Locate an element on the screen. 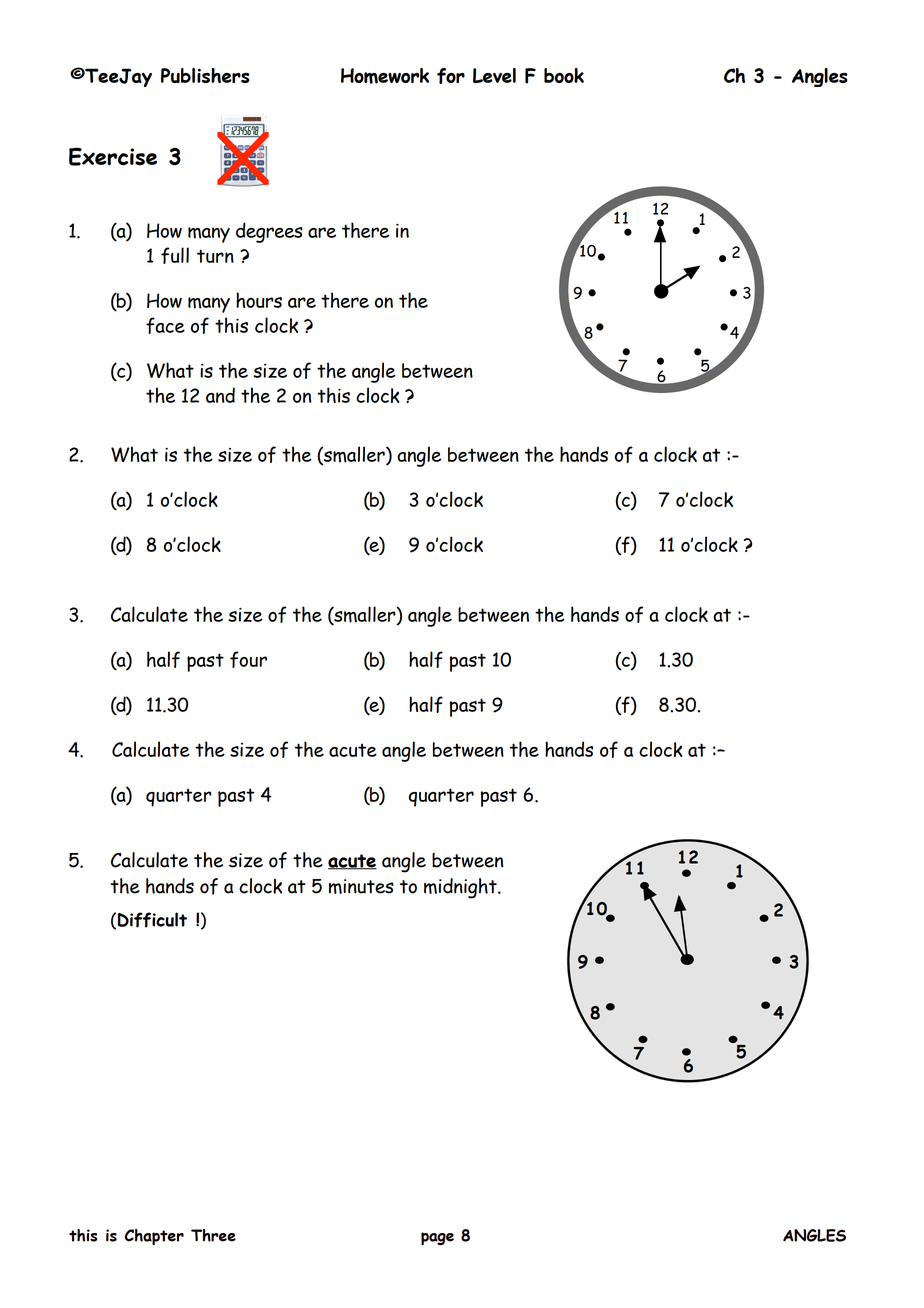  degrees is located at coordinates (269, 232).
